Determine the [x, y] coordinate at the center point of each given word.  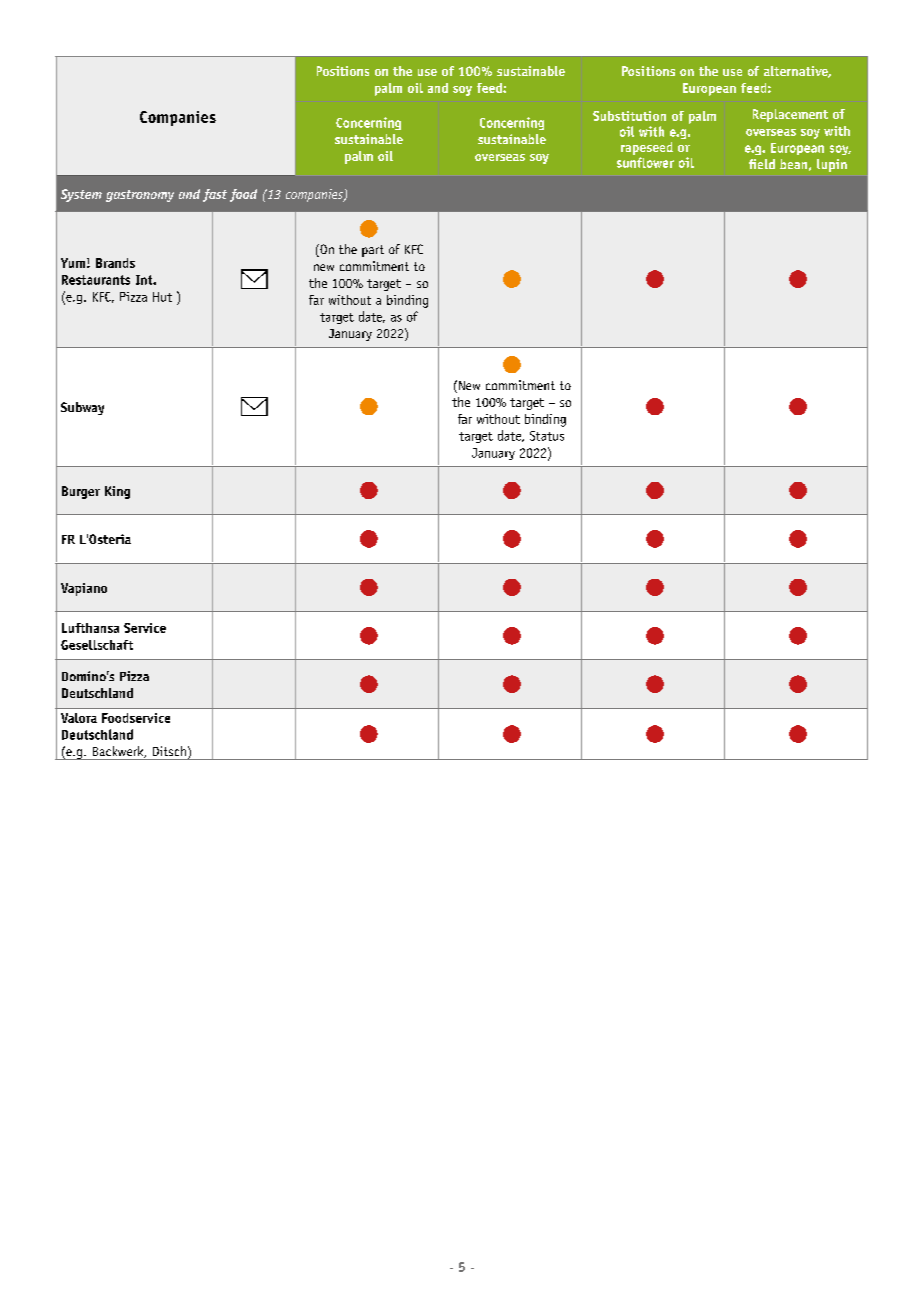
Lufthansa [90, 628]
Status [547, 436]
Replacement [790, 115]
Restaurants [96, 280]
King [117, 492]
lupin [832, 165]
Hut [162, 297]
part [373, 251]
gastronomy [140, 196]
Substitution [629, 116]
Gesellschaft [97, 645]
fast [215, 195]
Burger [81, 492]
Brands [115, 263]
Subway [82, 408]
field [762, 164]
